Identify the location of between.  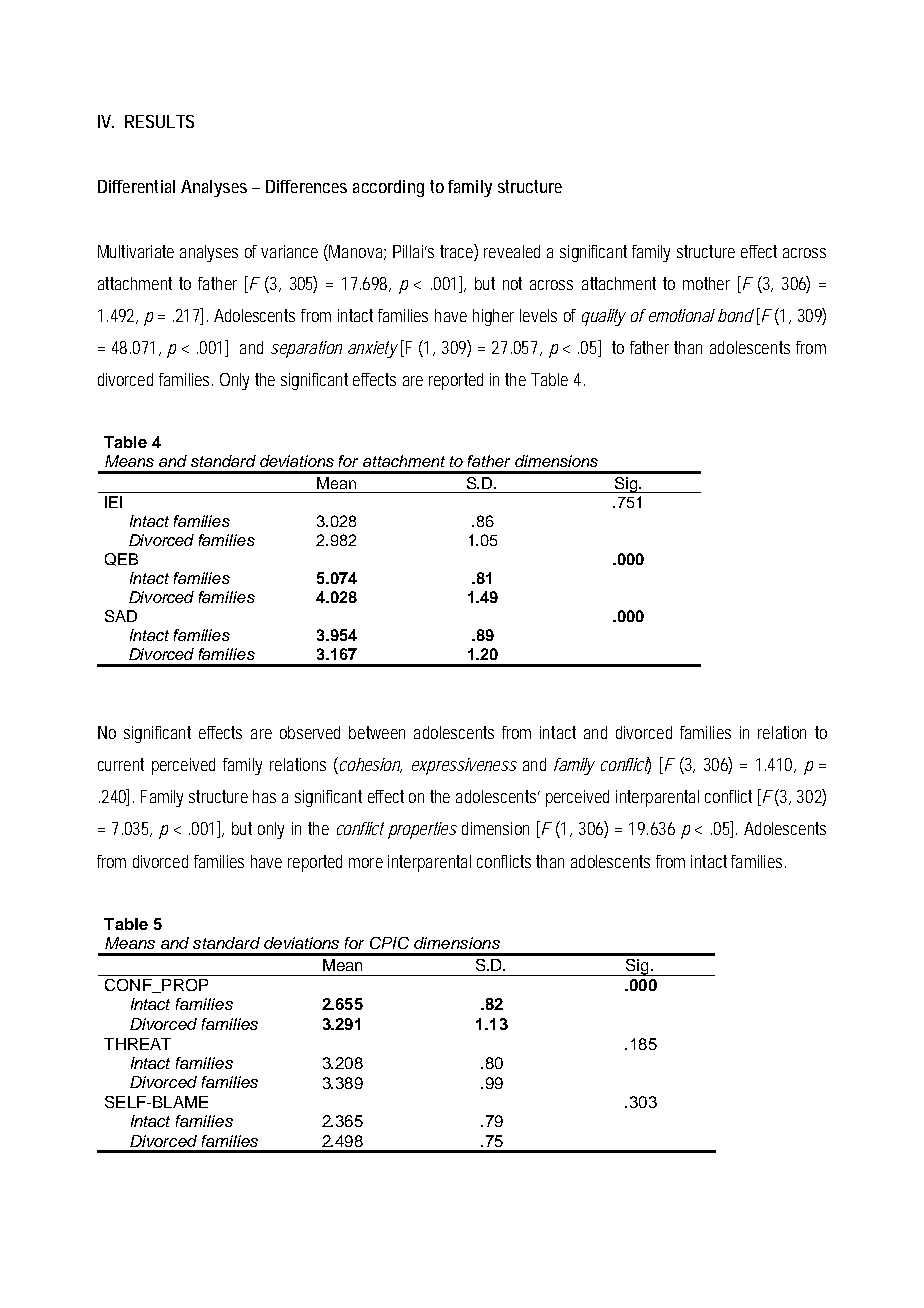
(377, 732).
